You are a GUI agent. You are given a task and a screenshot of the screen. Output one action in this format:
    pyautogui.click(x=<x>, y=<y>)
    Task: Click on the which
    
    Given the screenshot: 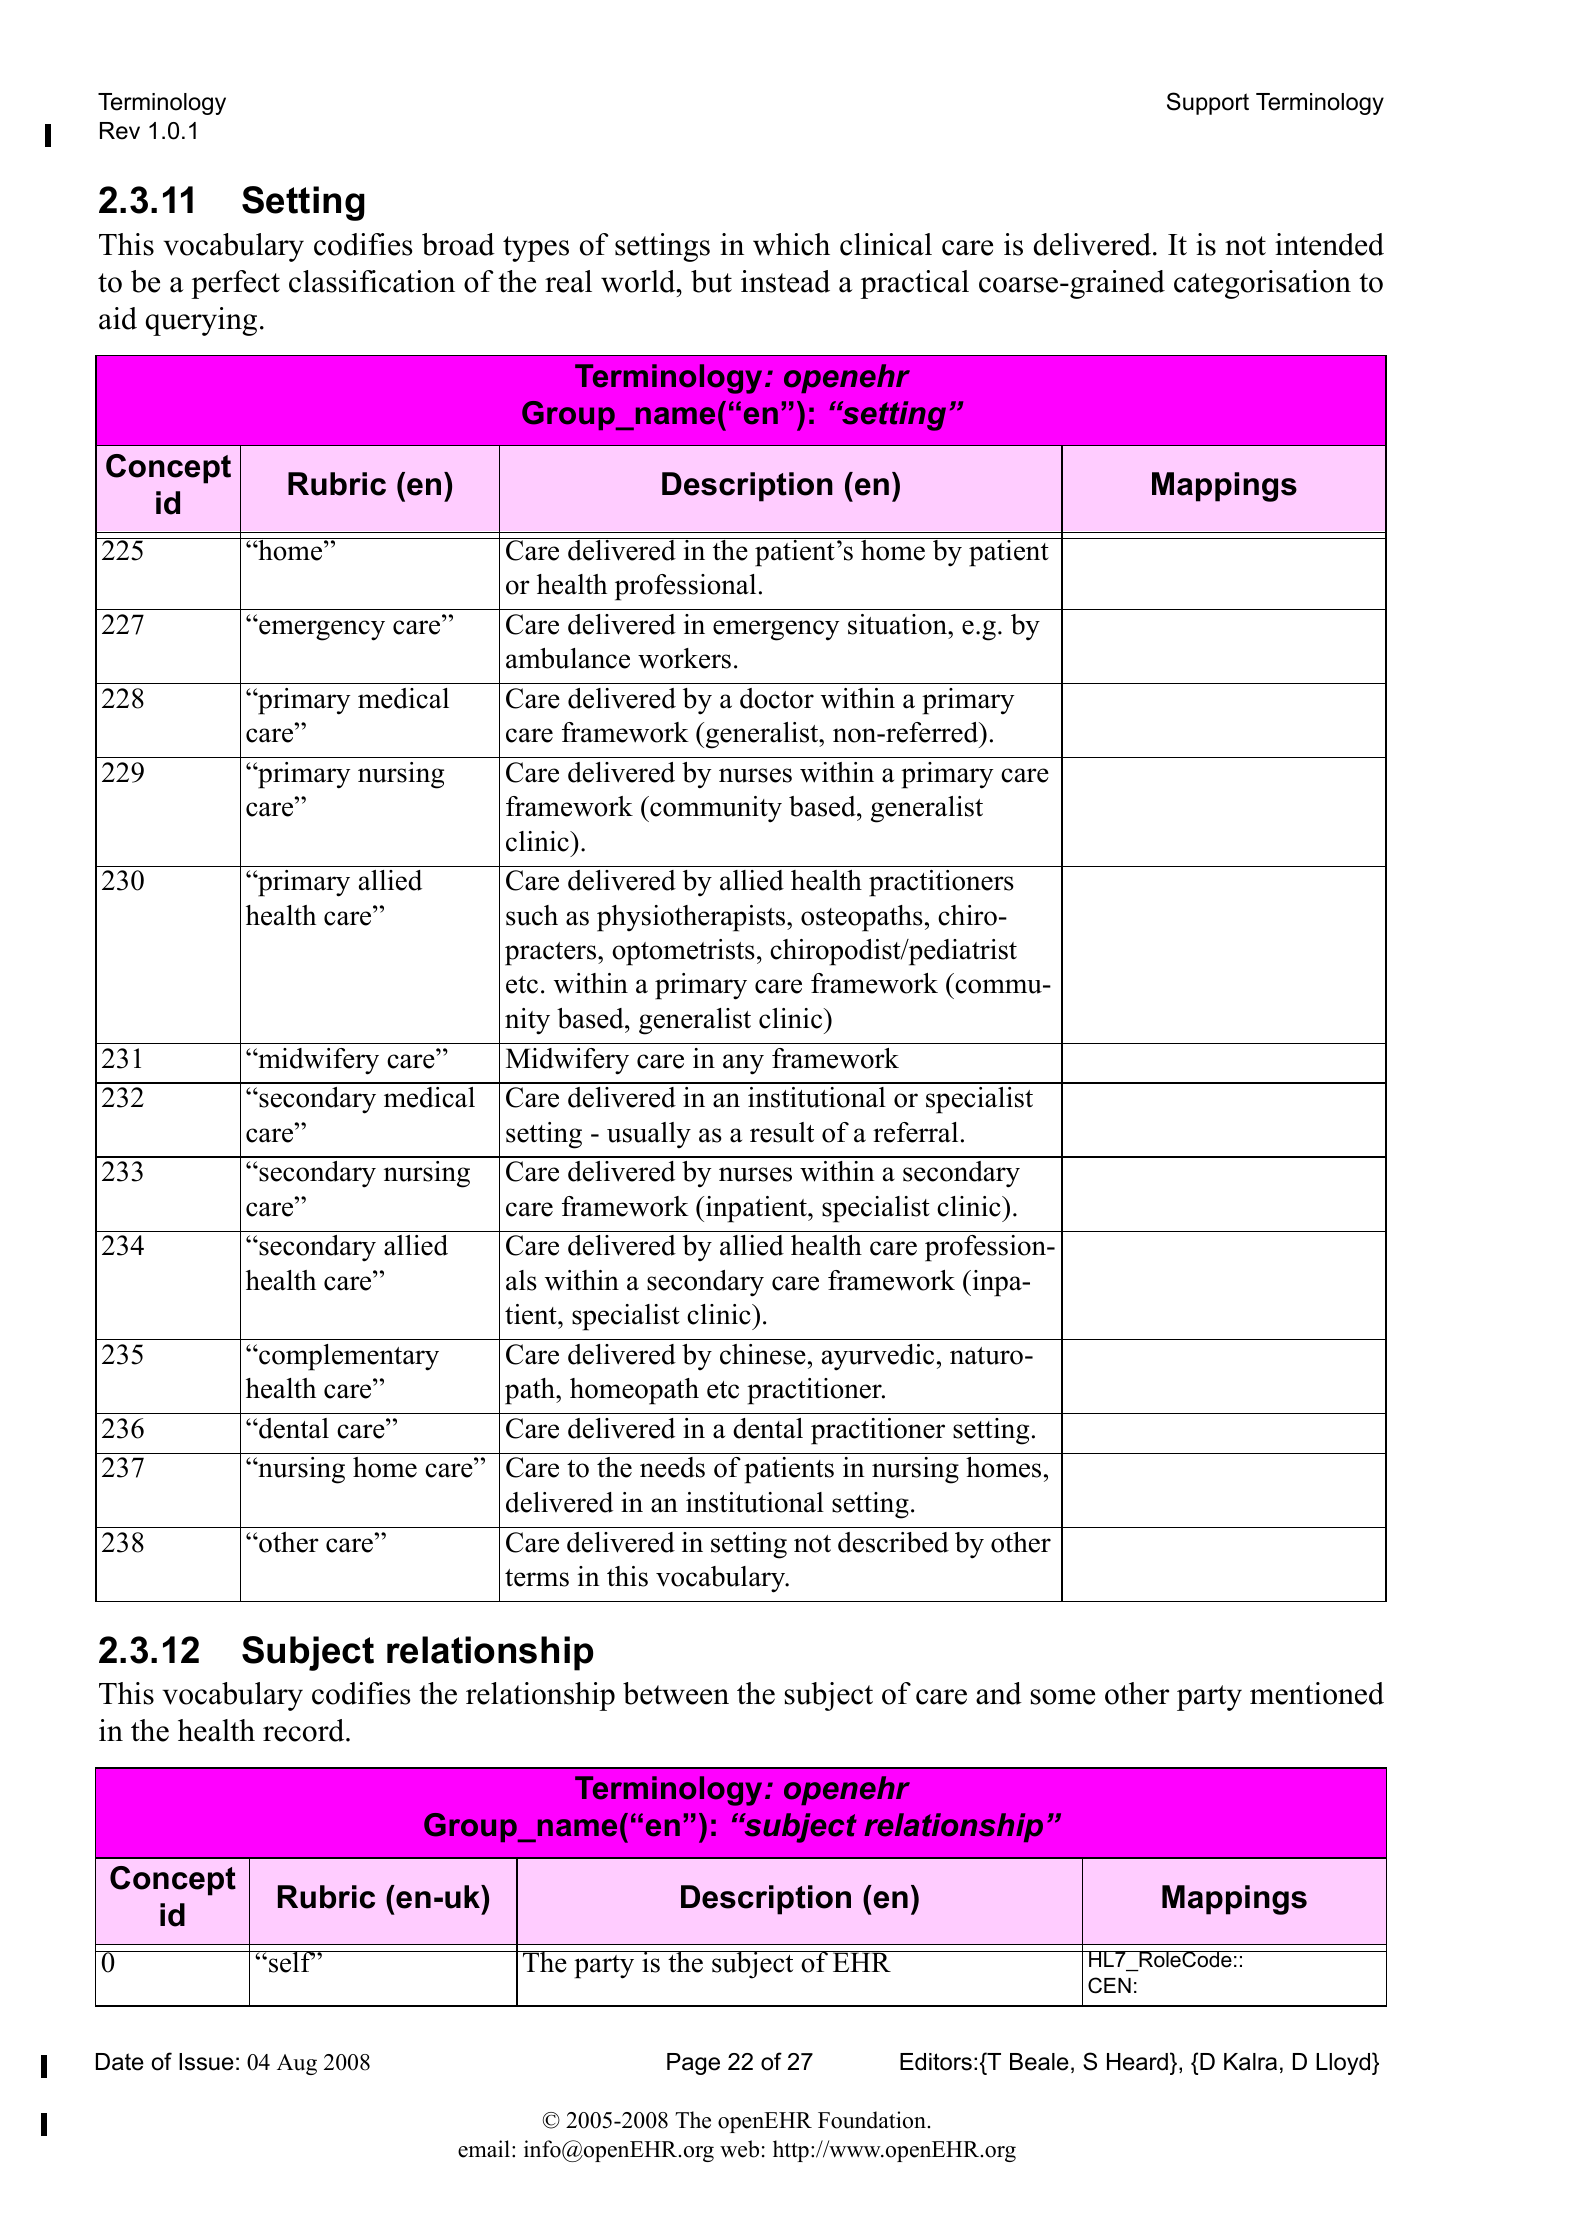 What is the action you would take?
    pyautogui.click(x=791, y=244)
